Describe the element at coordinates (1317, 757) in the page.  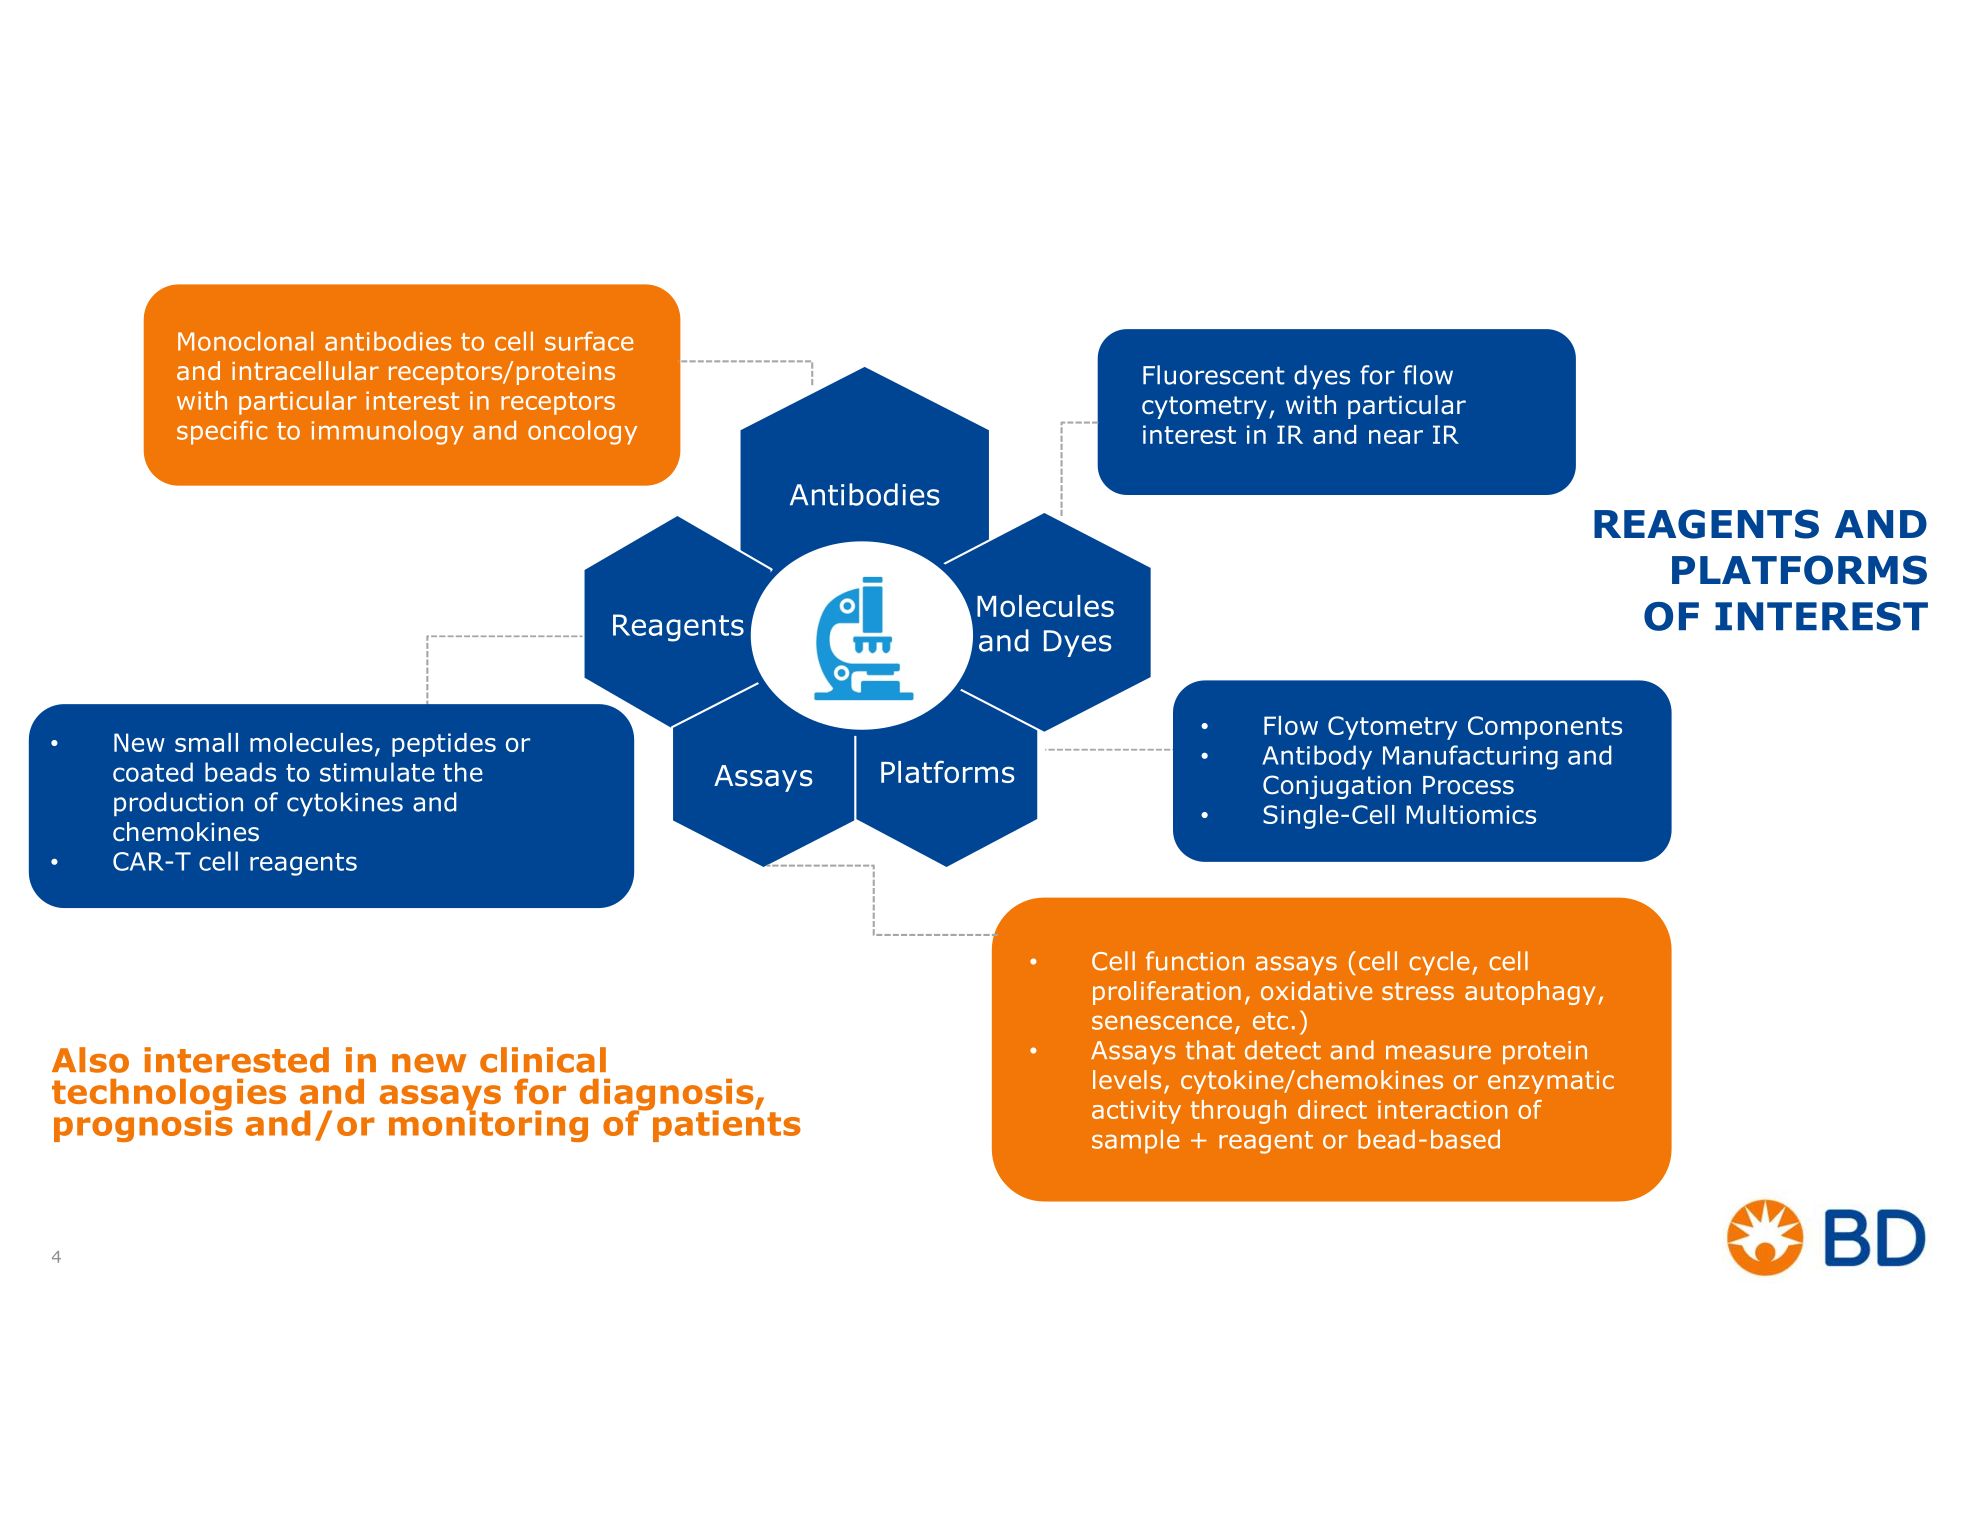
I see `Antibody` at that location.
